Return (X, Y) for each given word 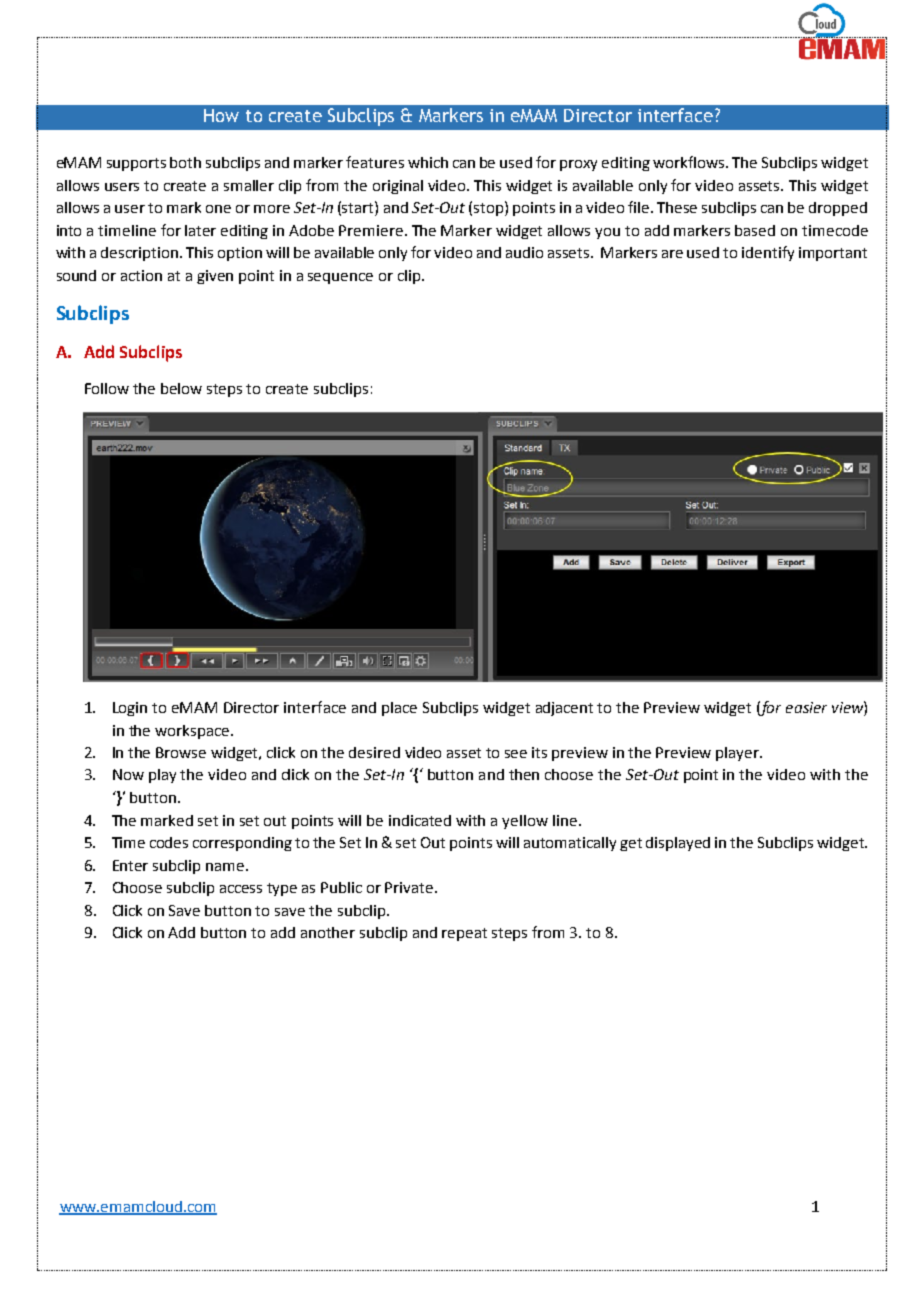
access (241, 889)
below (181, 388)
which (428, 162)
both (185, 162)
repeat (464, 934)
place (399, 709)
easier (806, 707)
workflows (690, 162)
